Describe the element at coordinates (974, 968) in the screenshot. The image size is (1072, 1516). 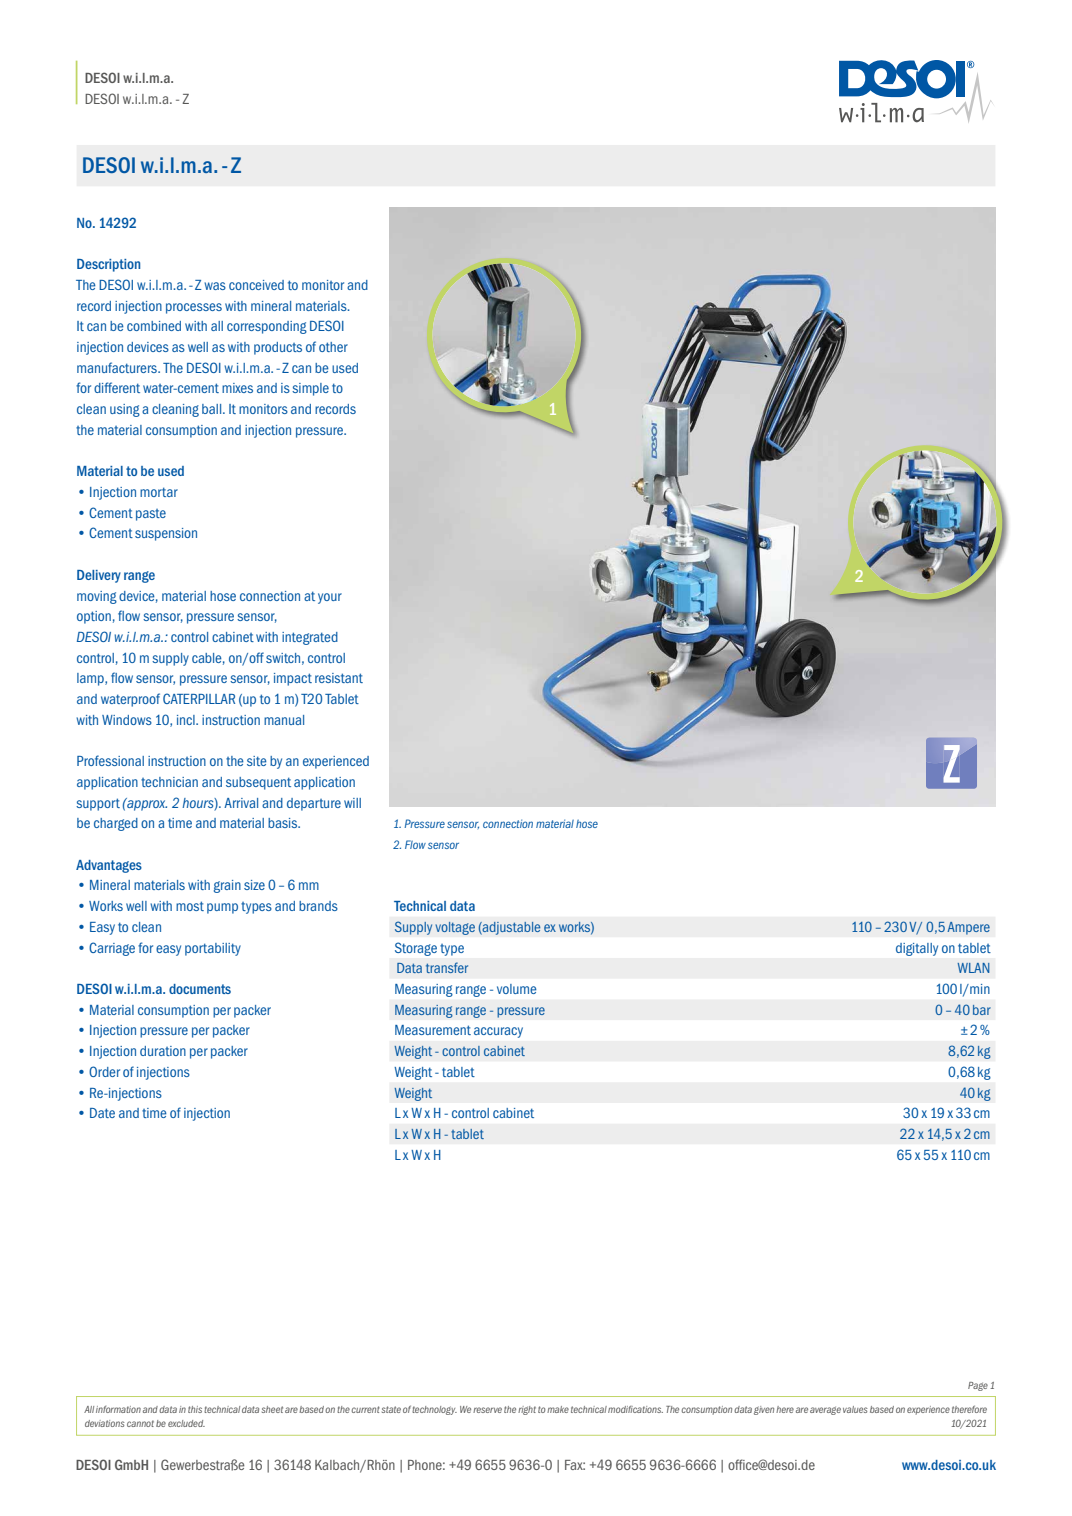
I see `WLAN` at that location.
